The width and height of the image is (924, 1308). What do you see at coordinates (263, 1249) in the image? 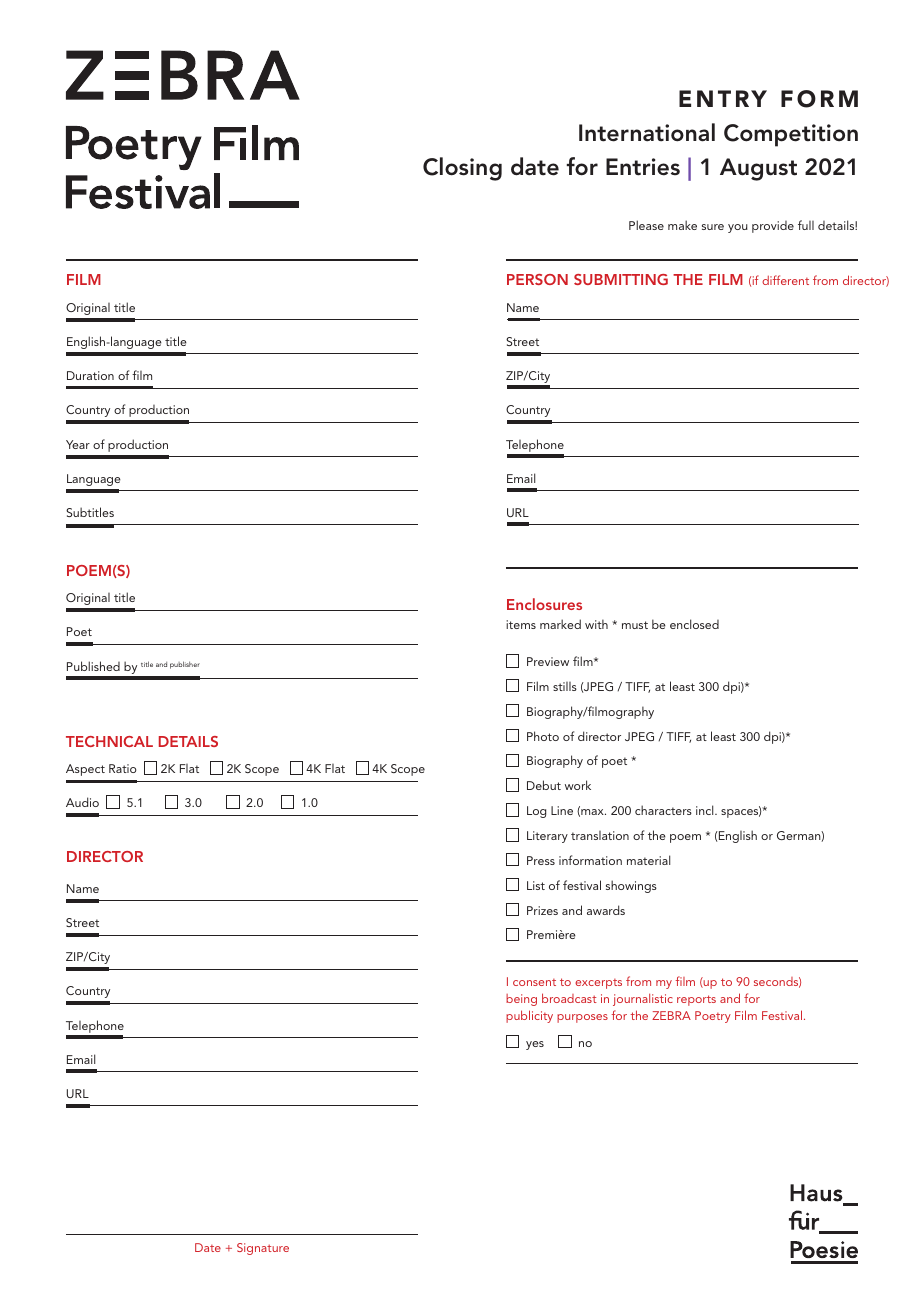
I see `Signature` at bounding box center [263, 1249].
